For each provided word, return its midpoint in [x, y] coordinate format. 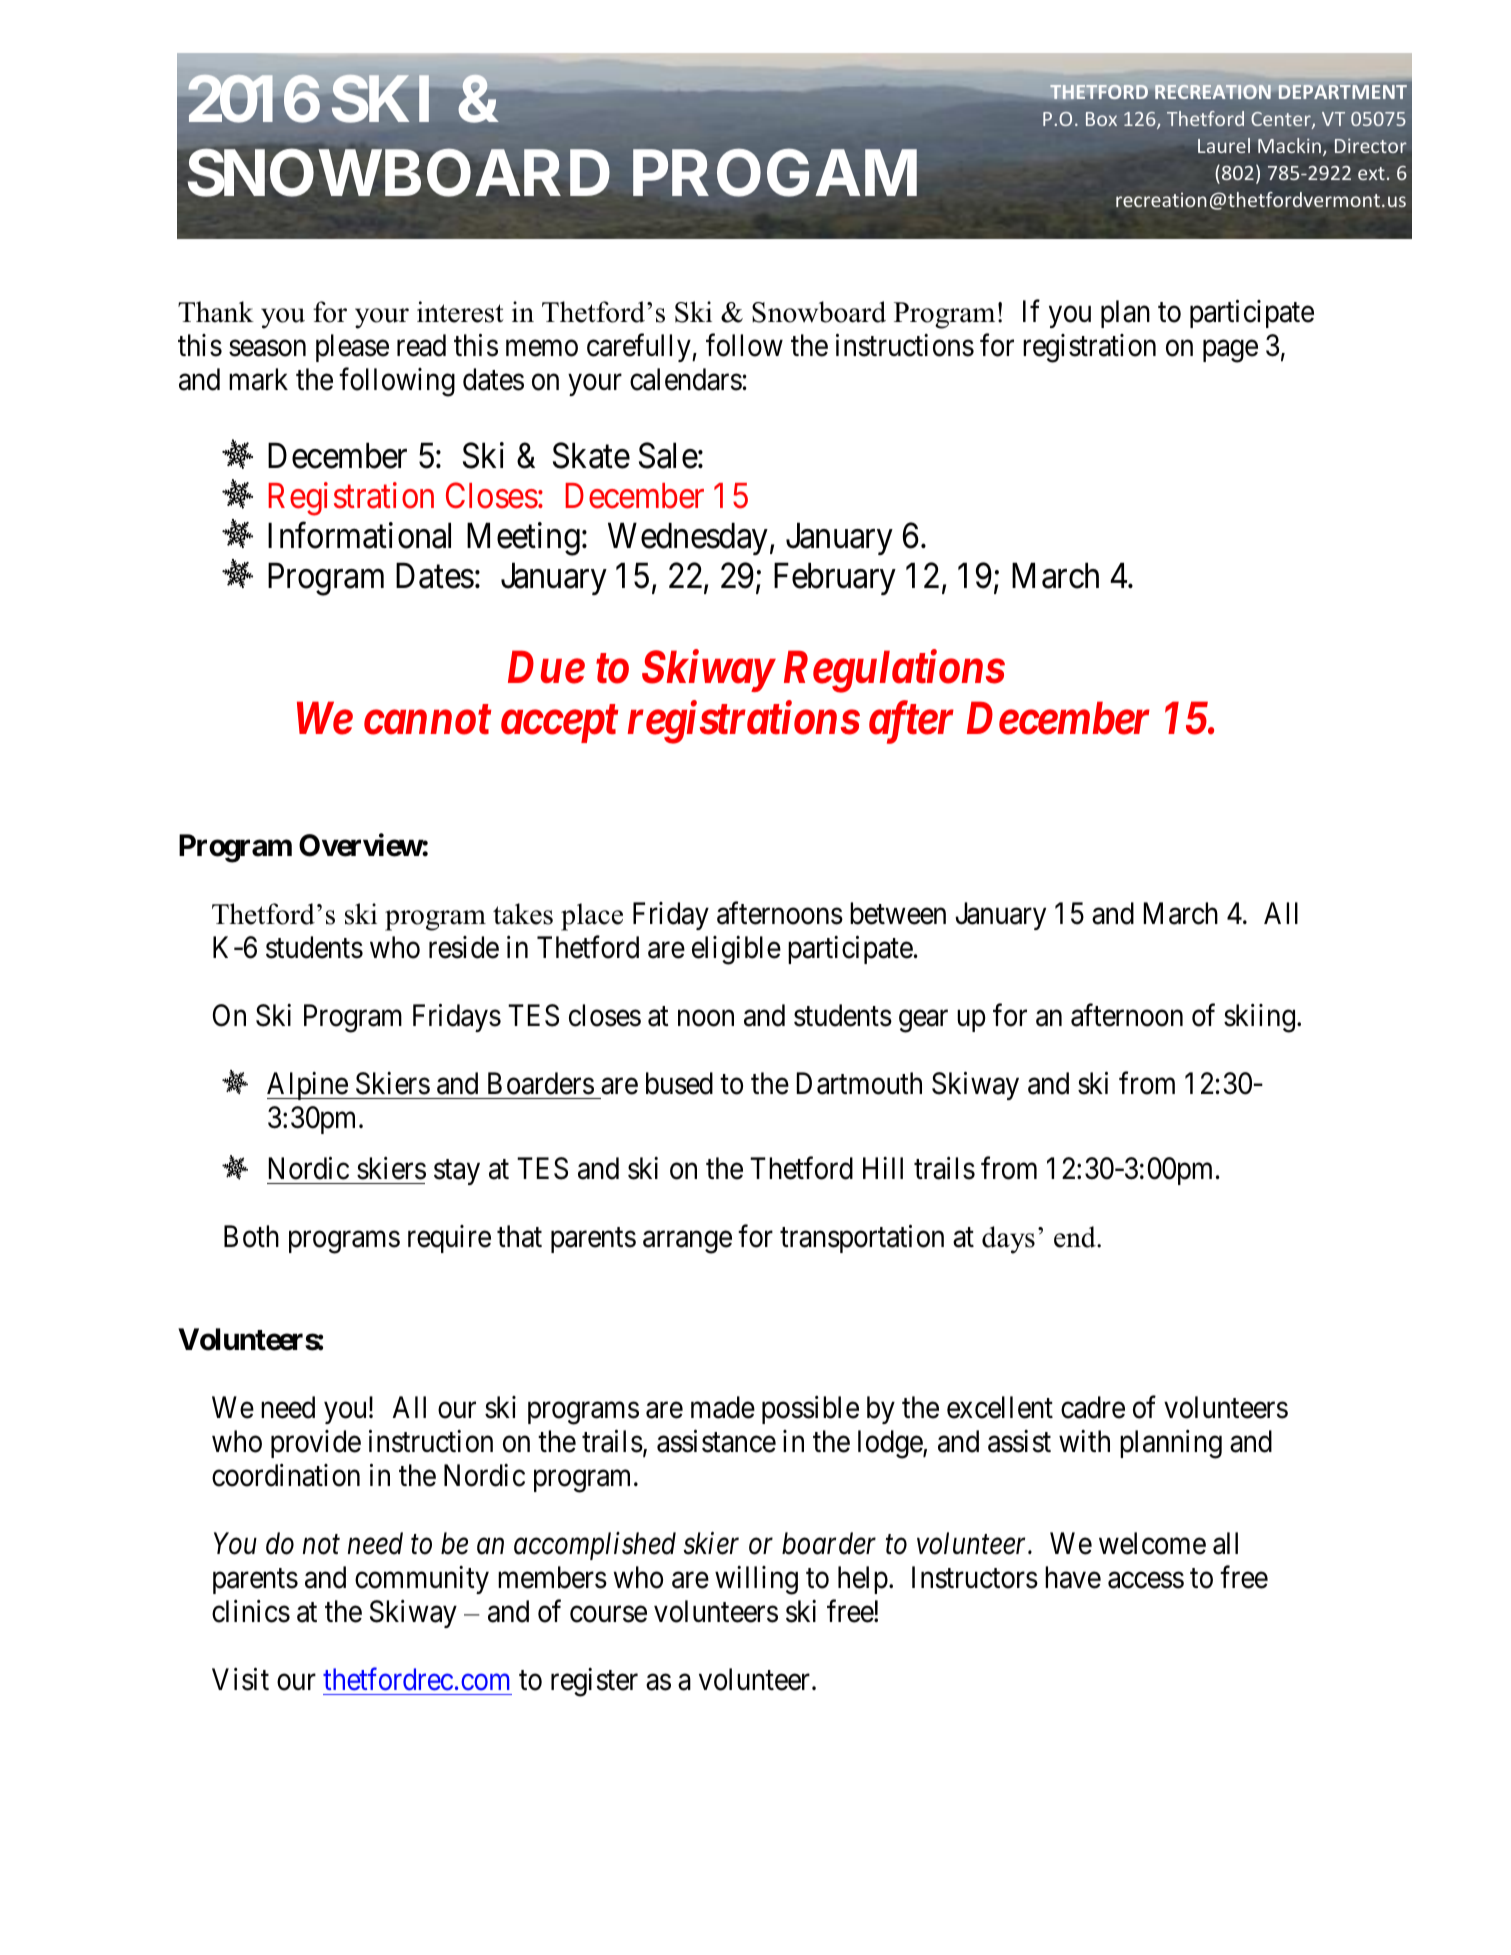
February [835, 578]
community [422, 1580]
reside [464, 947]
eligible [736, 950]
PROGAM [775, 173]
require [449, 1239]
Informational [359, 535]
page [1230, 351]
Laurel [1224, 145]
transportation [862, 1239]
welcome [1152, 1543]
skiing [1261, 1018]
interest [460, 312]
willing [756, 1580]
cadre [1093, 1407]
